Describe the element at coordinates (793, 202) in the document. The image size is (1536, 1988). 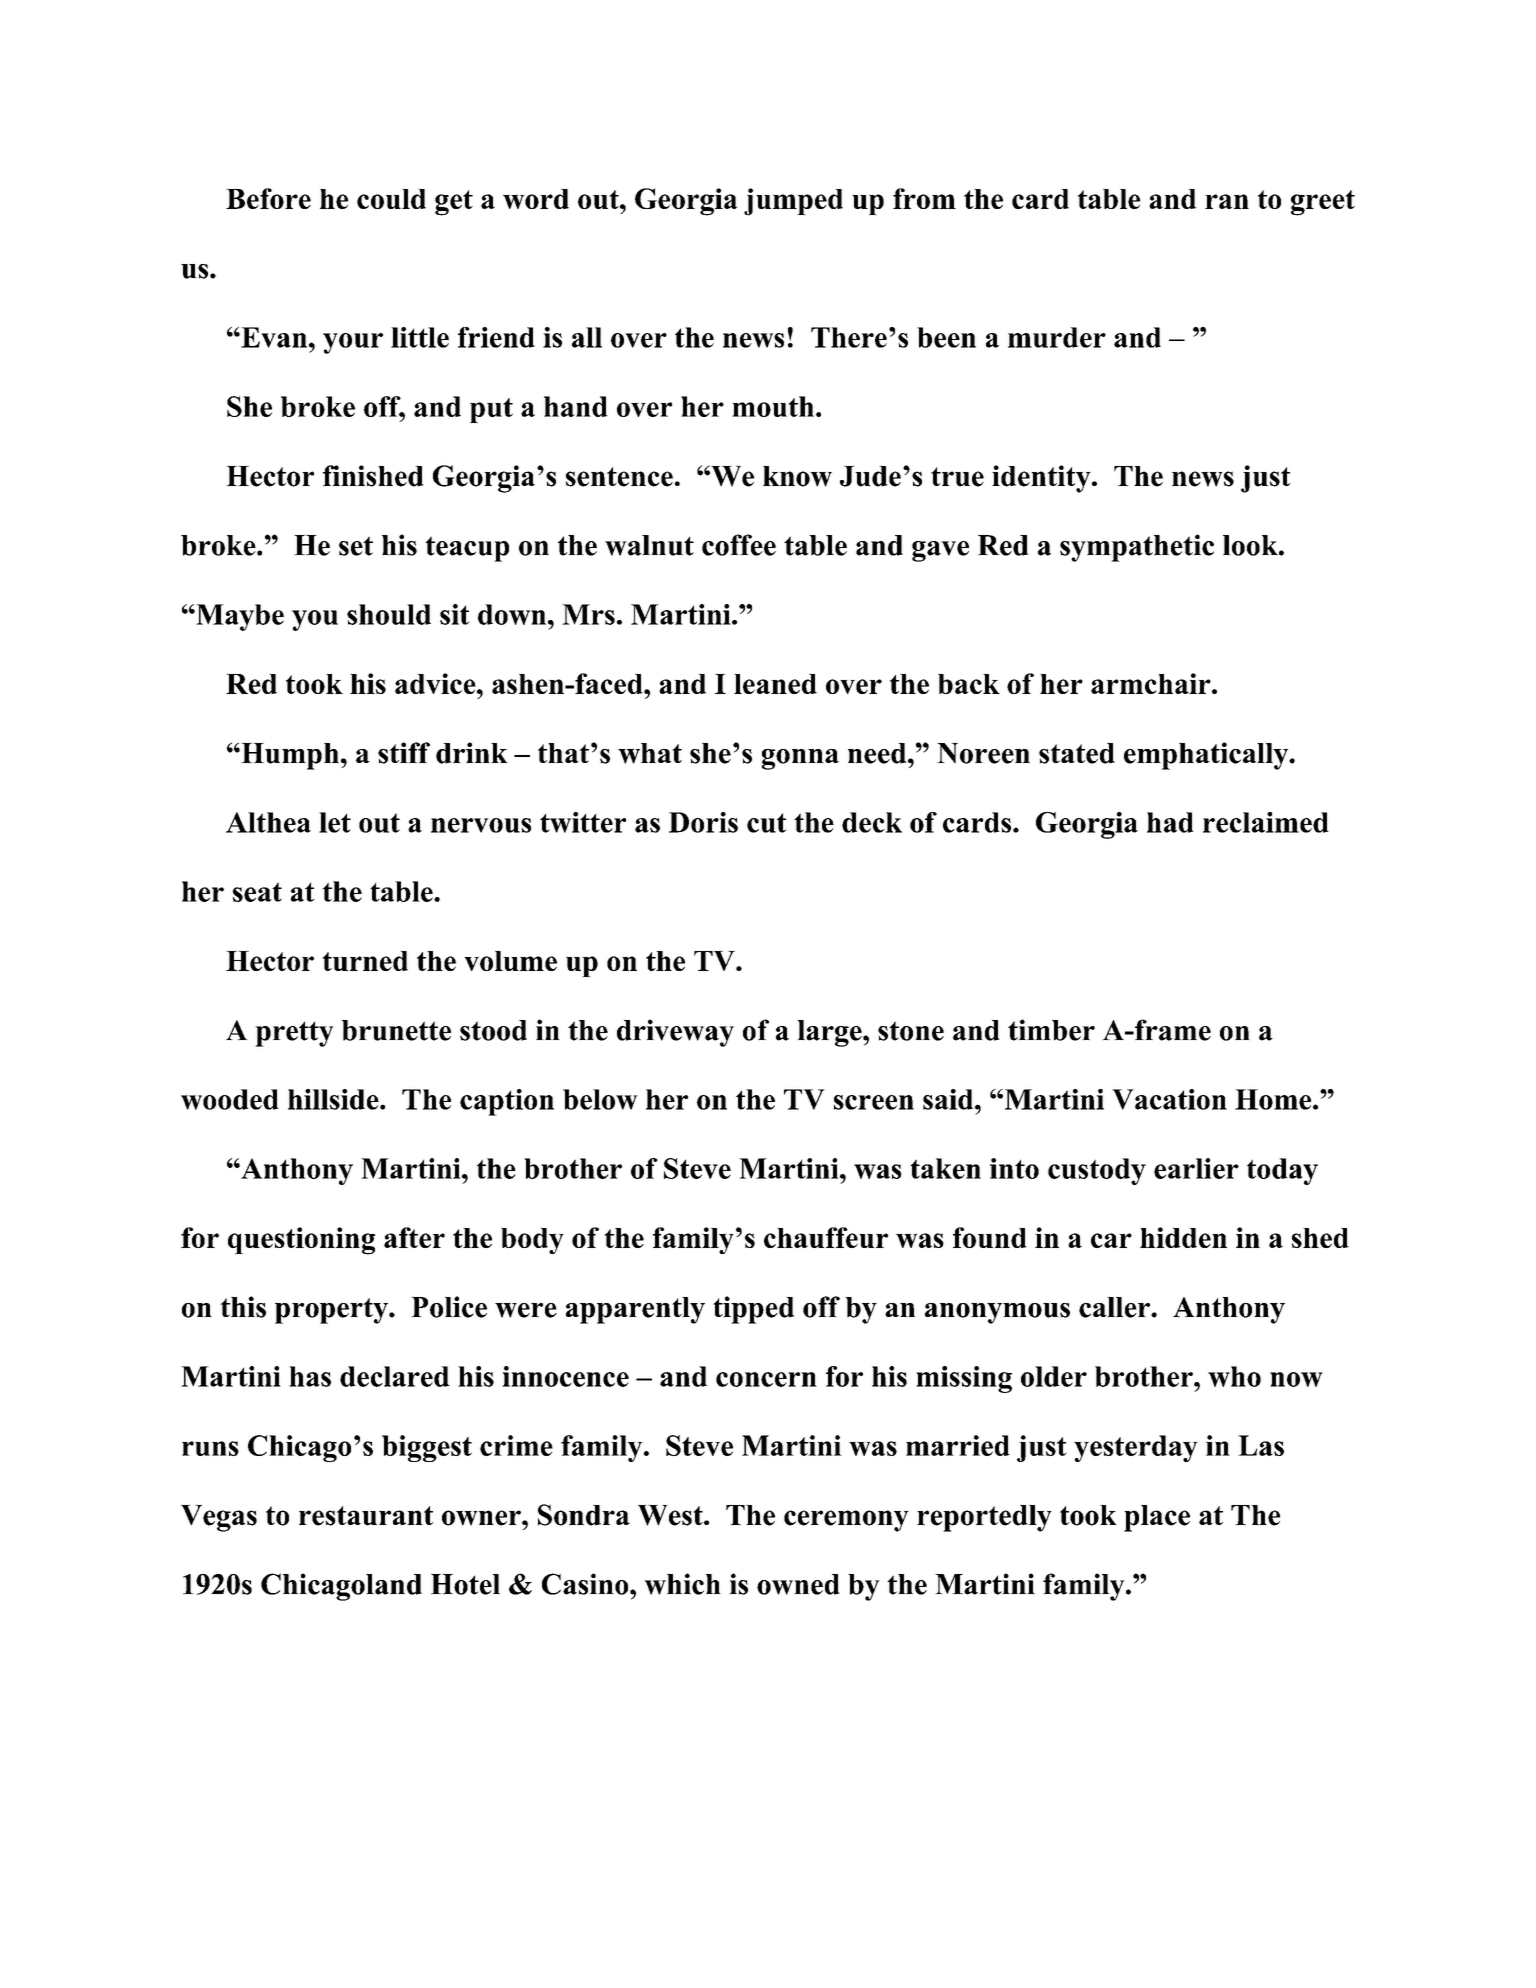
I see `jumped` at that location.
